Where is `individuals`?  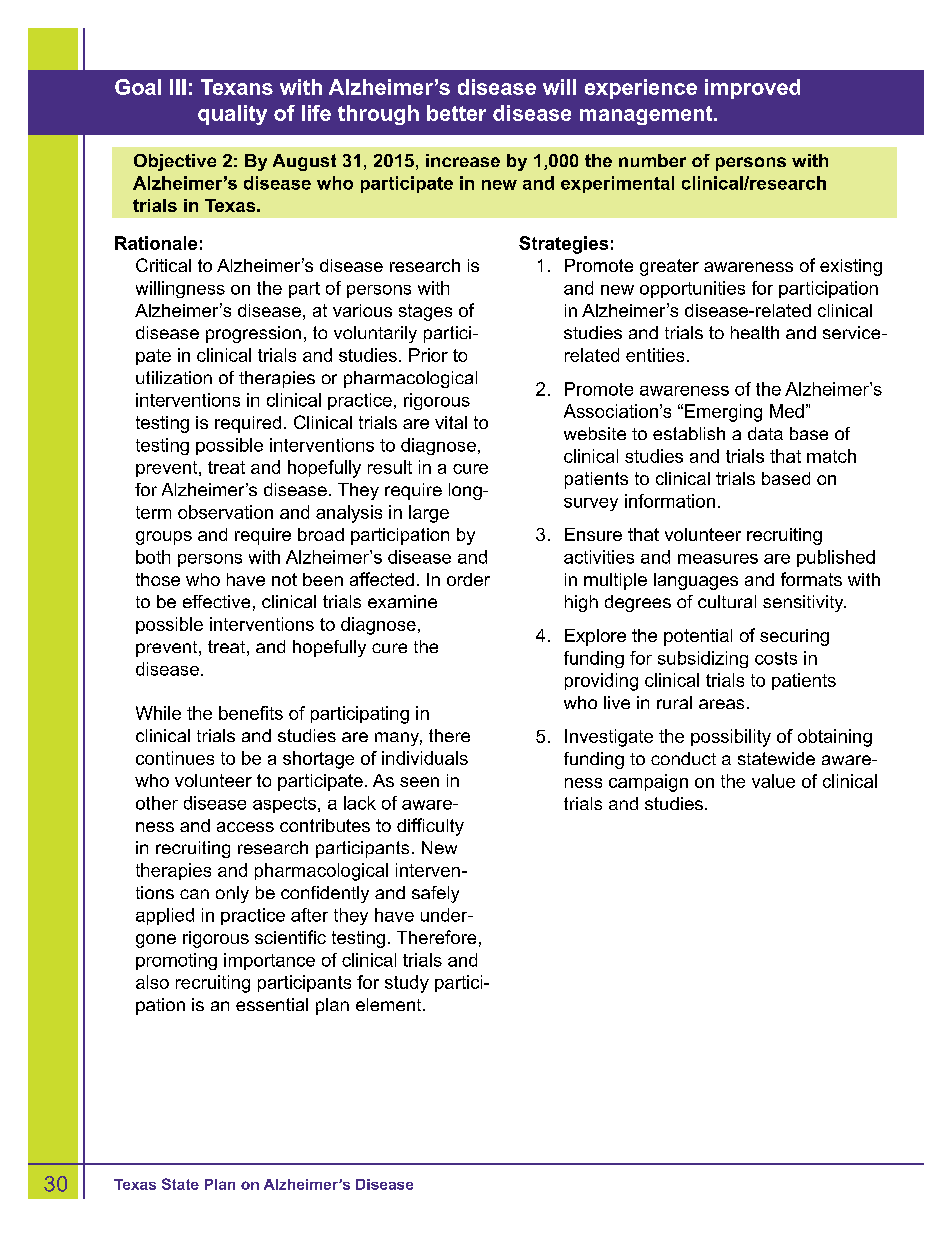 individuals is located at coordinates (425, 758).
